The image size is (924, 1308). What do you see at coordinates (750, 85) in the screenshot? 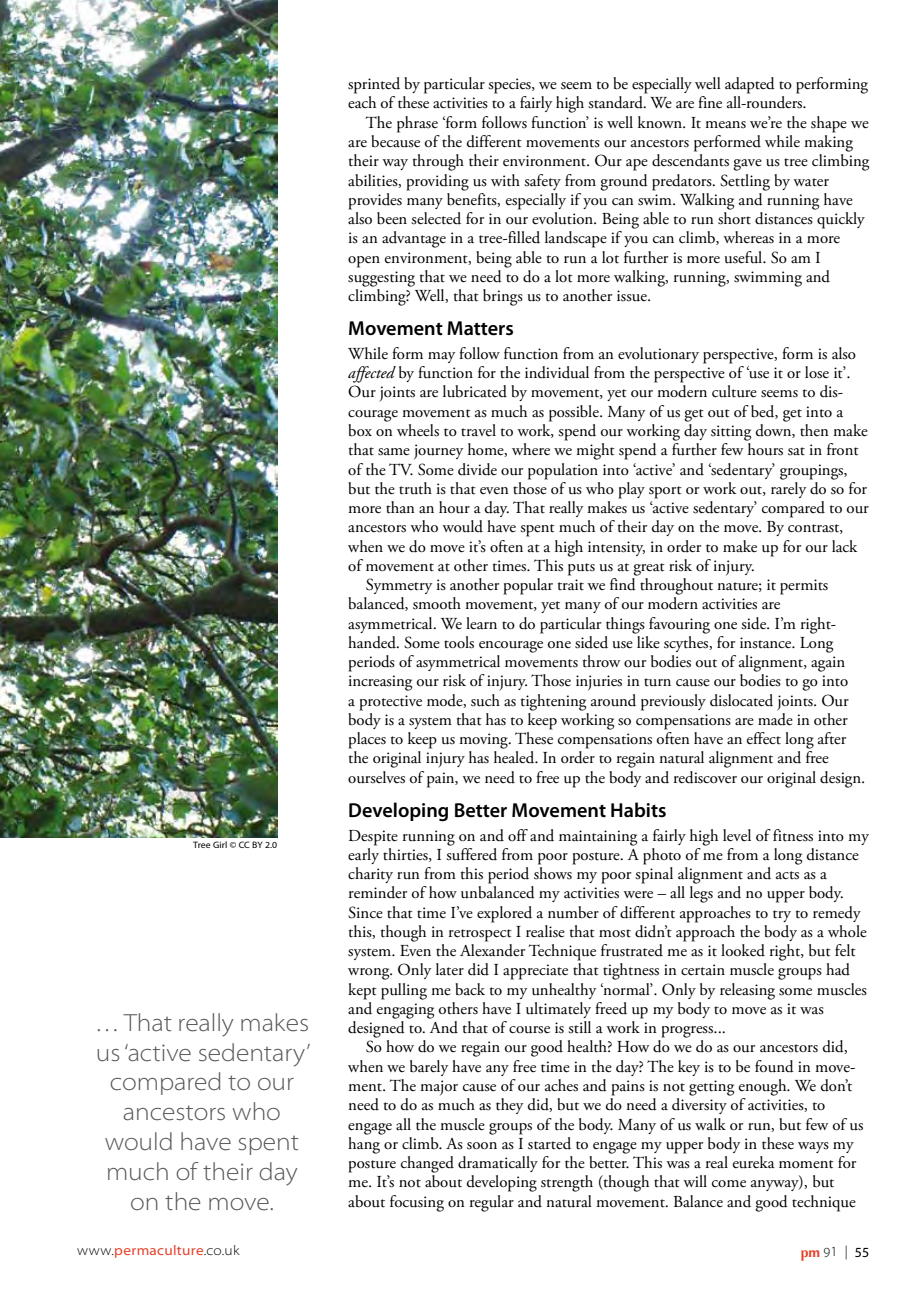
I see `adapted` at bounding box center [750, 85].
